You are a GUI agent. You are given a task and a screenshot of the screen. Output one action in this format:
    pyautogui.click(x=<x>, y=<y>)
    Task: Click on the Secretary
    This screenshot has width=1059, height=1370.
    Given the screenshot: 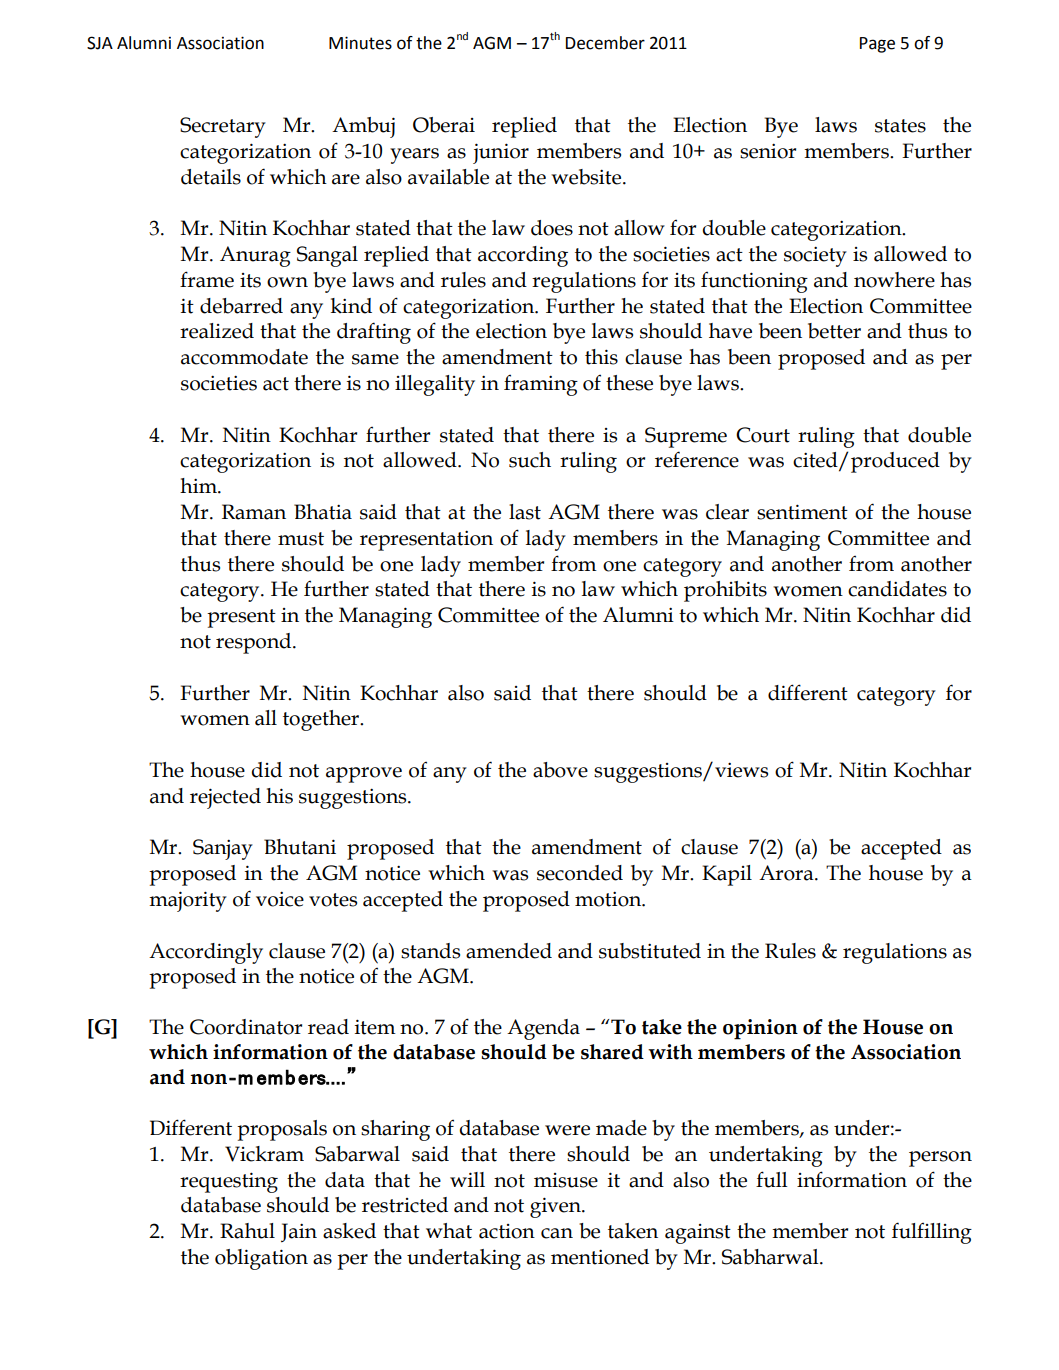 What is the action you would take?
    pyautogui.click(x=223, y=127)
